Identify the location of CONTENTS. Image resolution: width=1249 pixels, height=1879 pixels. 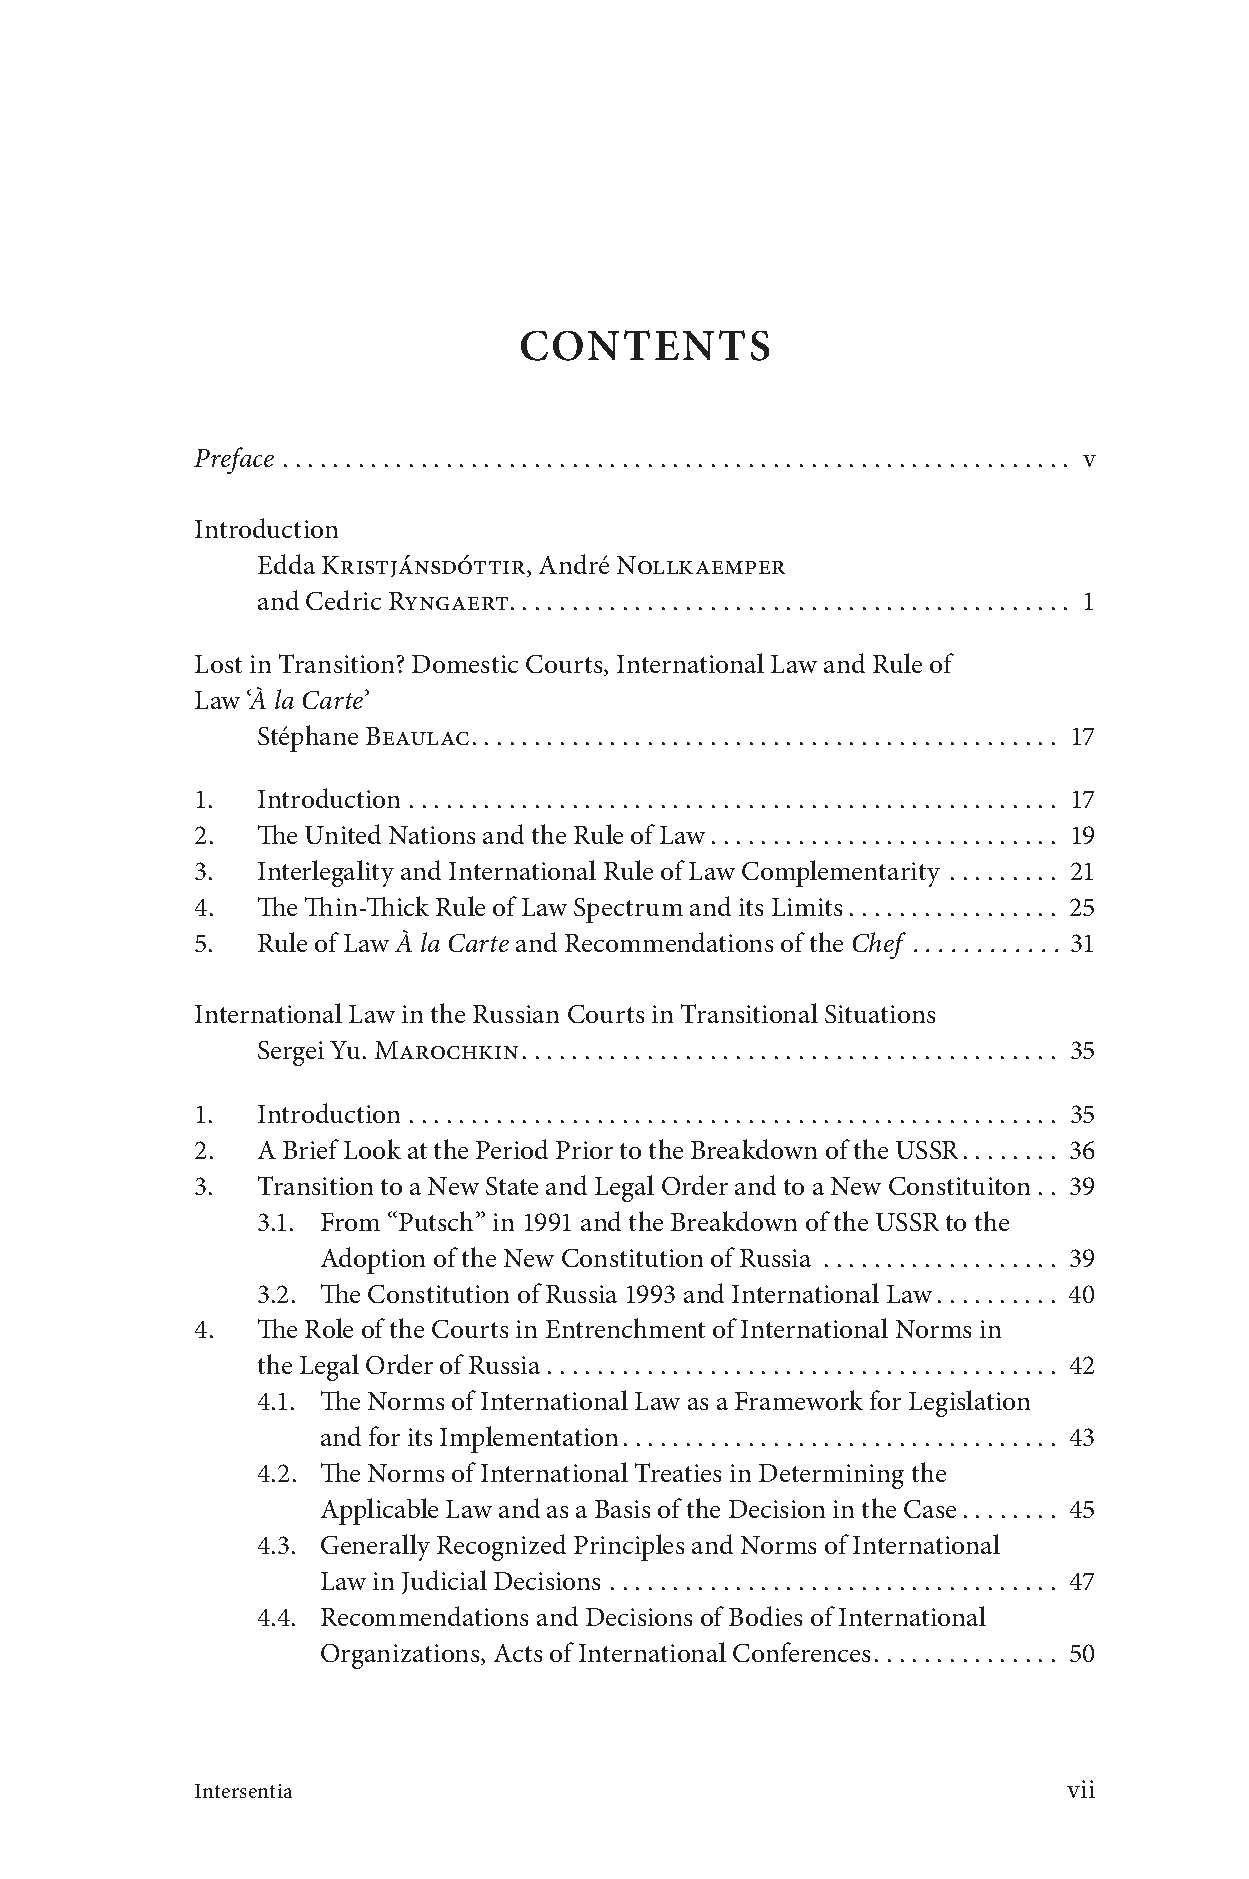
(645, 345).
